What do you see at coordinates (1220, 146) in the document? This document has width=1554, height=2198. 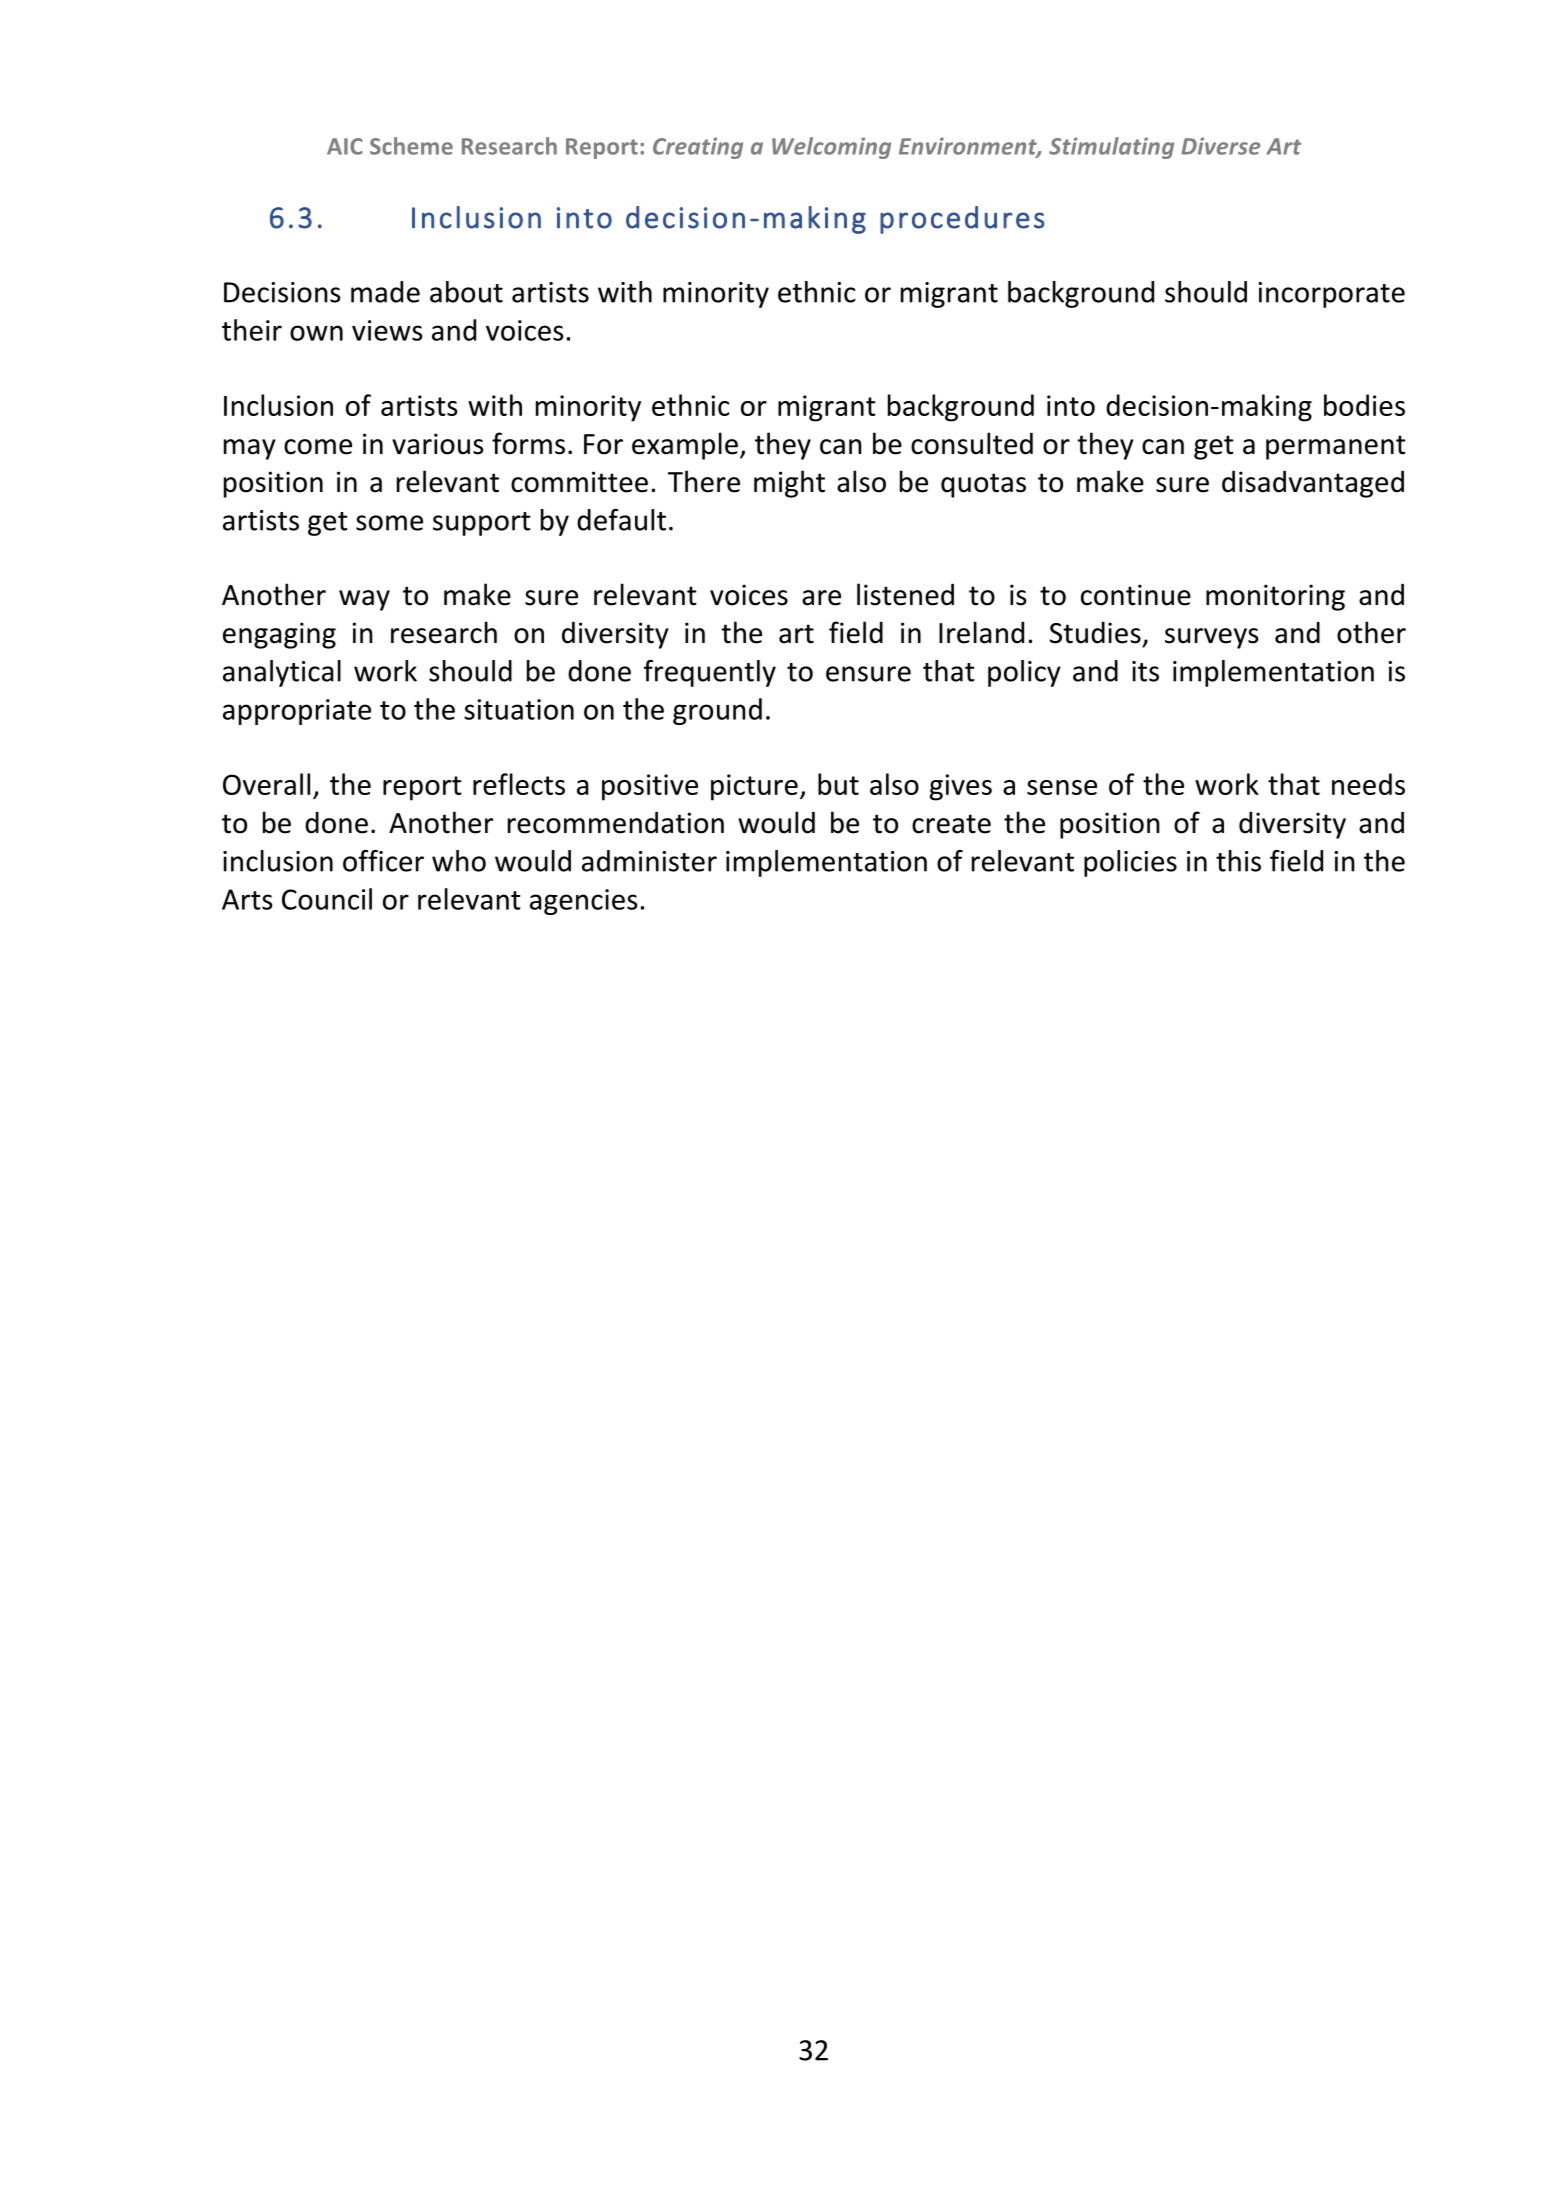 I see `Diverse` at bounding box center [1220, 146].
